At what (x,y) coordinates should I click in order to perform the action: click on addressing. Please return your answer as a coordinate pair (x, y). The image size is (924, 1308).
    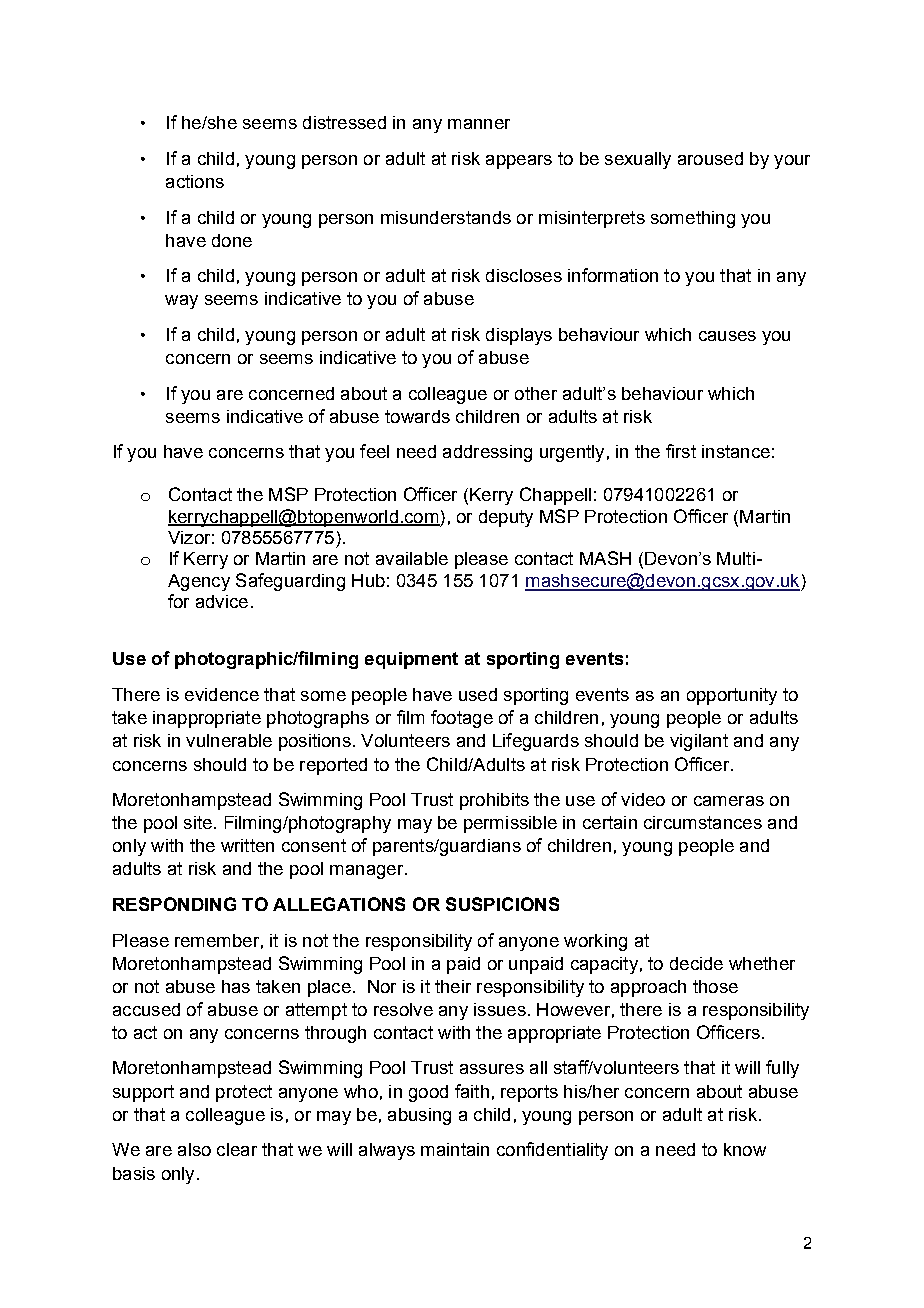
    Looking at the image, I should click on (487, 453).
